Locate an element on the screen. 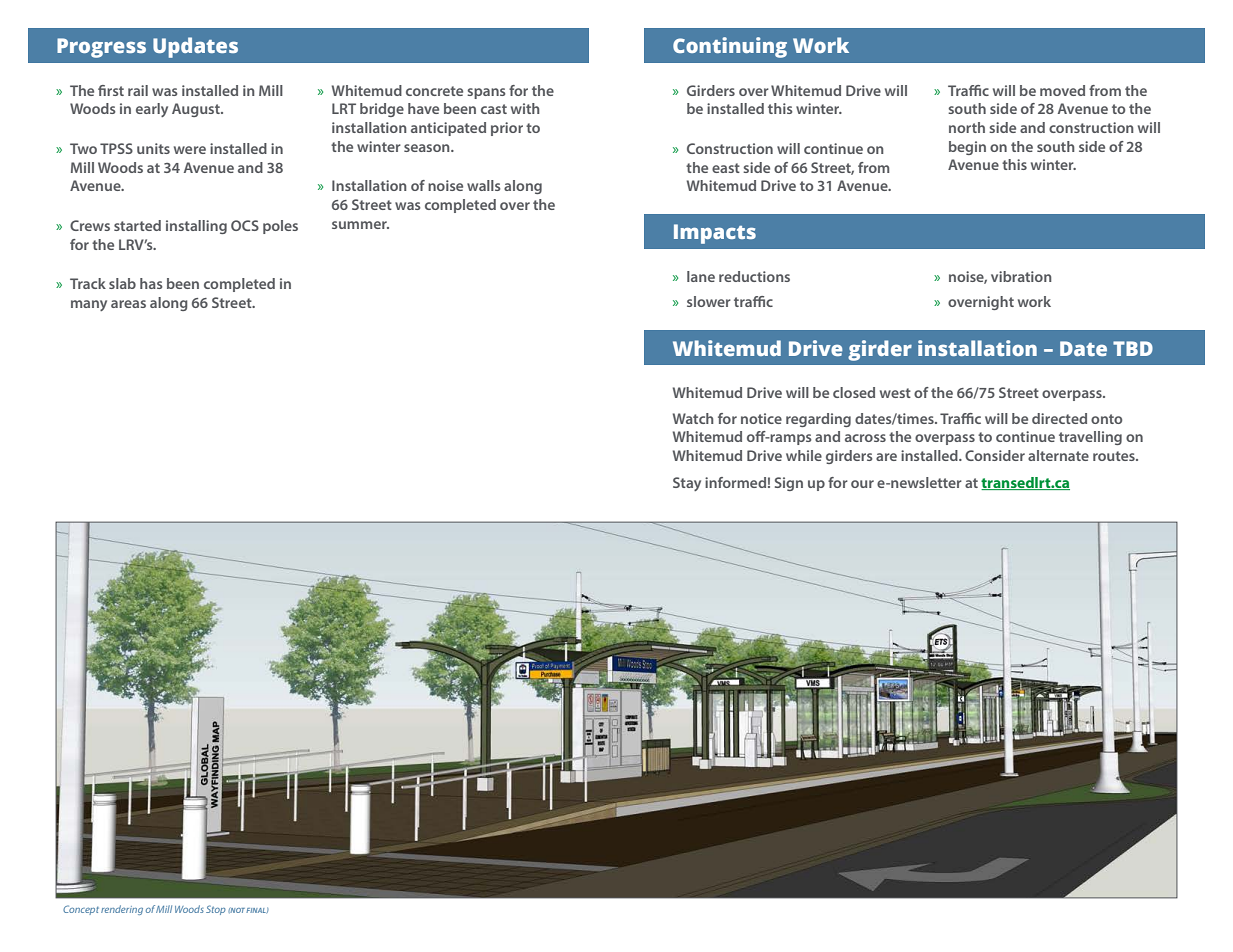  rendering is located at coordinates (122, 910).
